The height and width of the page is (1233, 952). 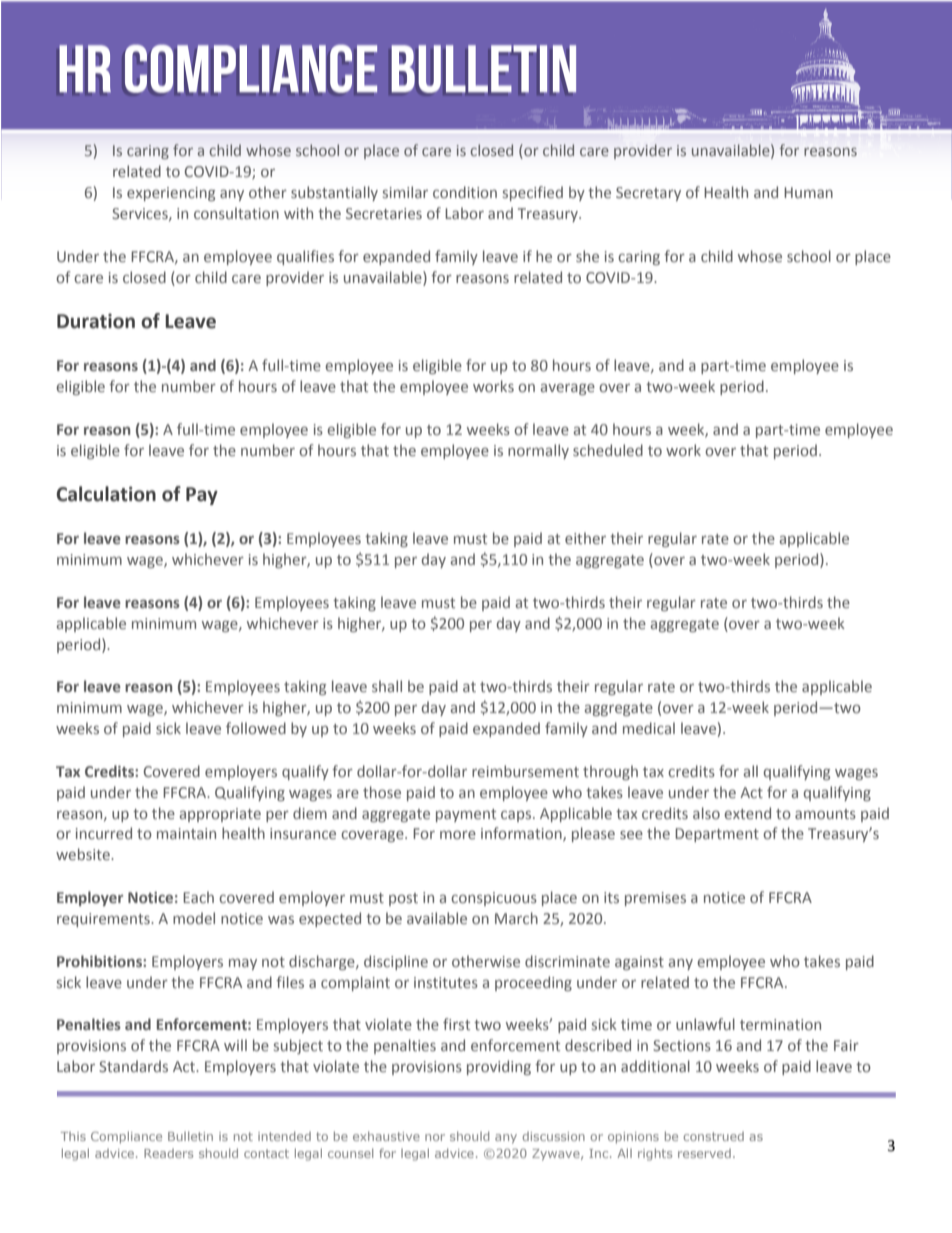 What do you see at coordinates (465, 192) in the page?
I see `condition` at bounding box center [465, 192].
